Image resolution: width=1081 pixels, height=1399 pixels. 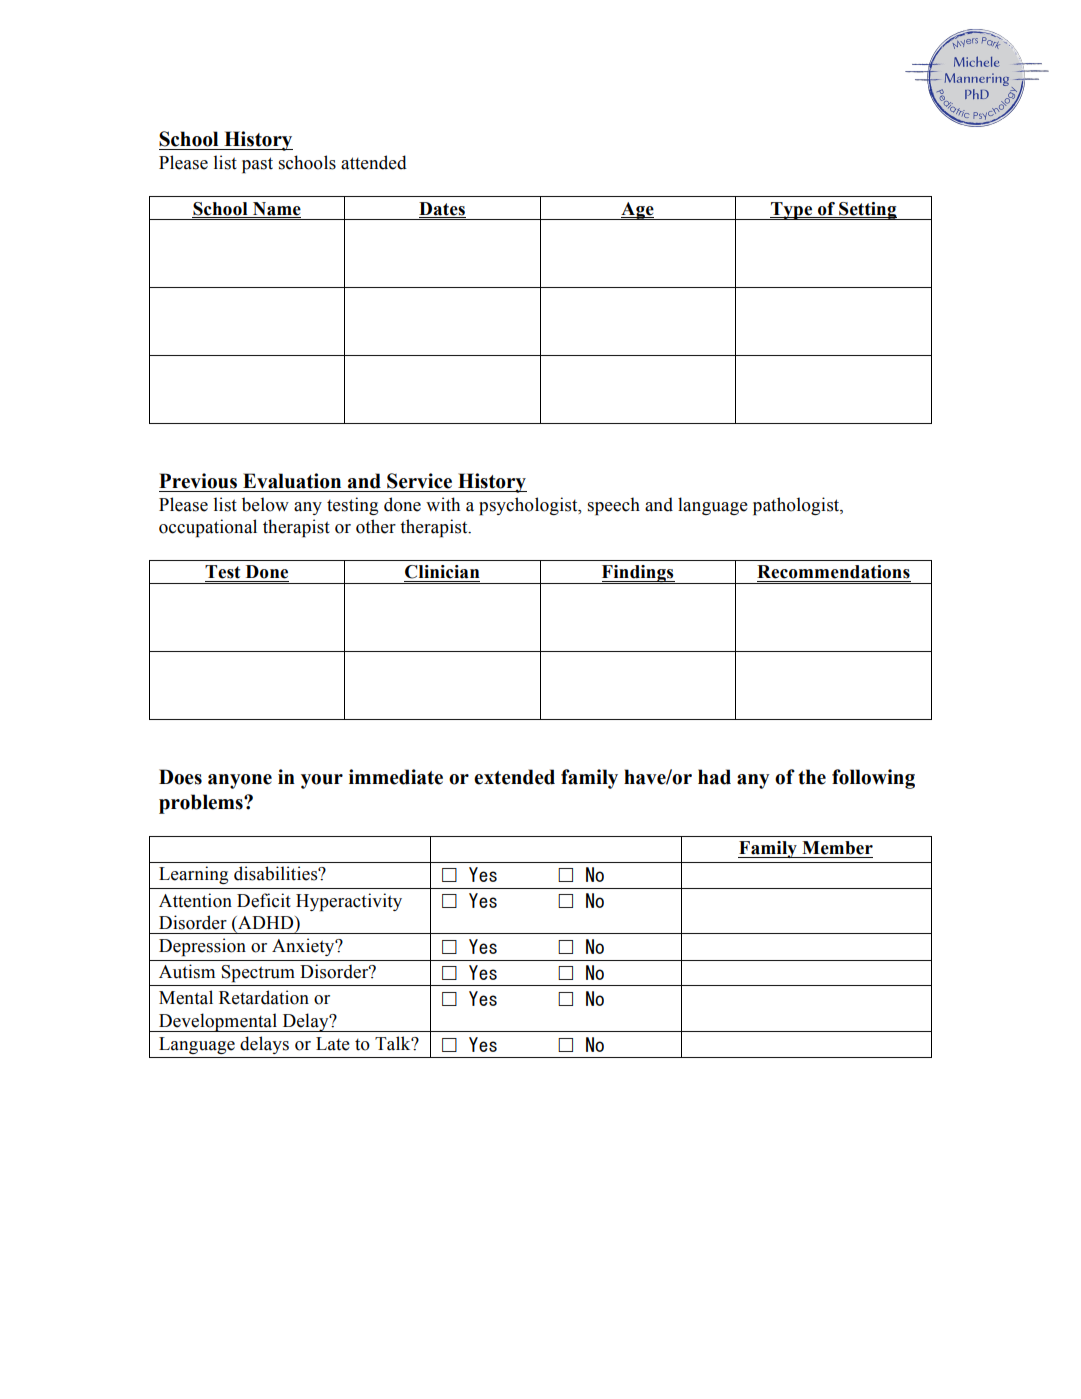 I want to click on Dates, so click(x=442, y=209).
